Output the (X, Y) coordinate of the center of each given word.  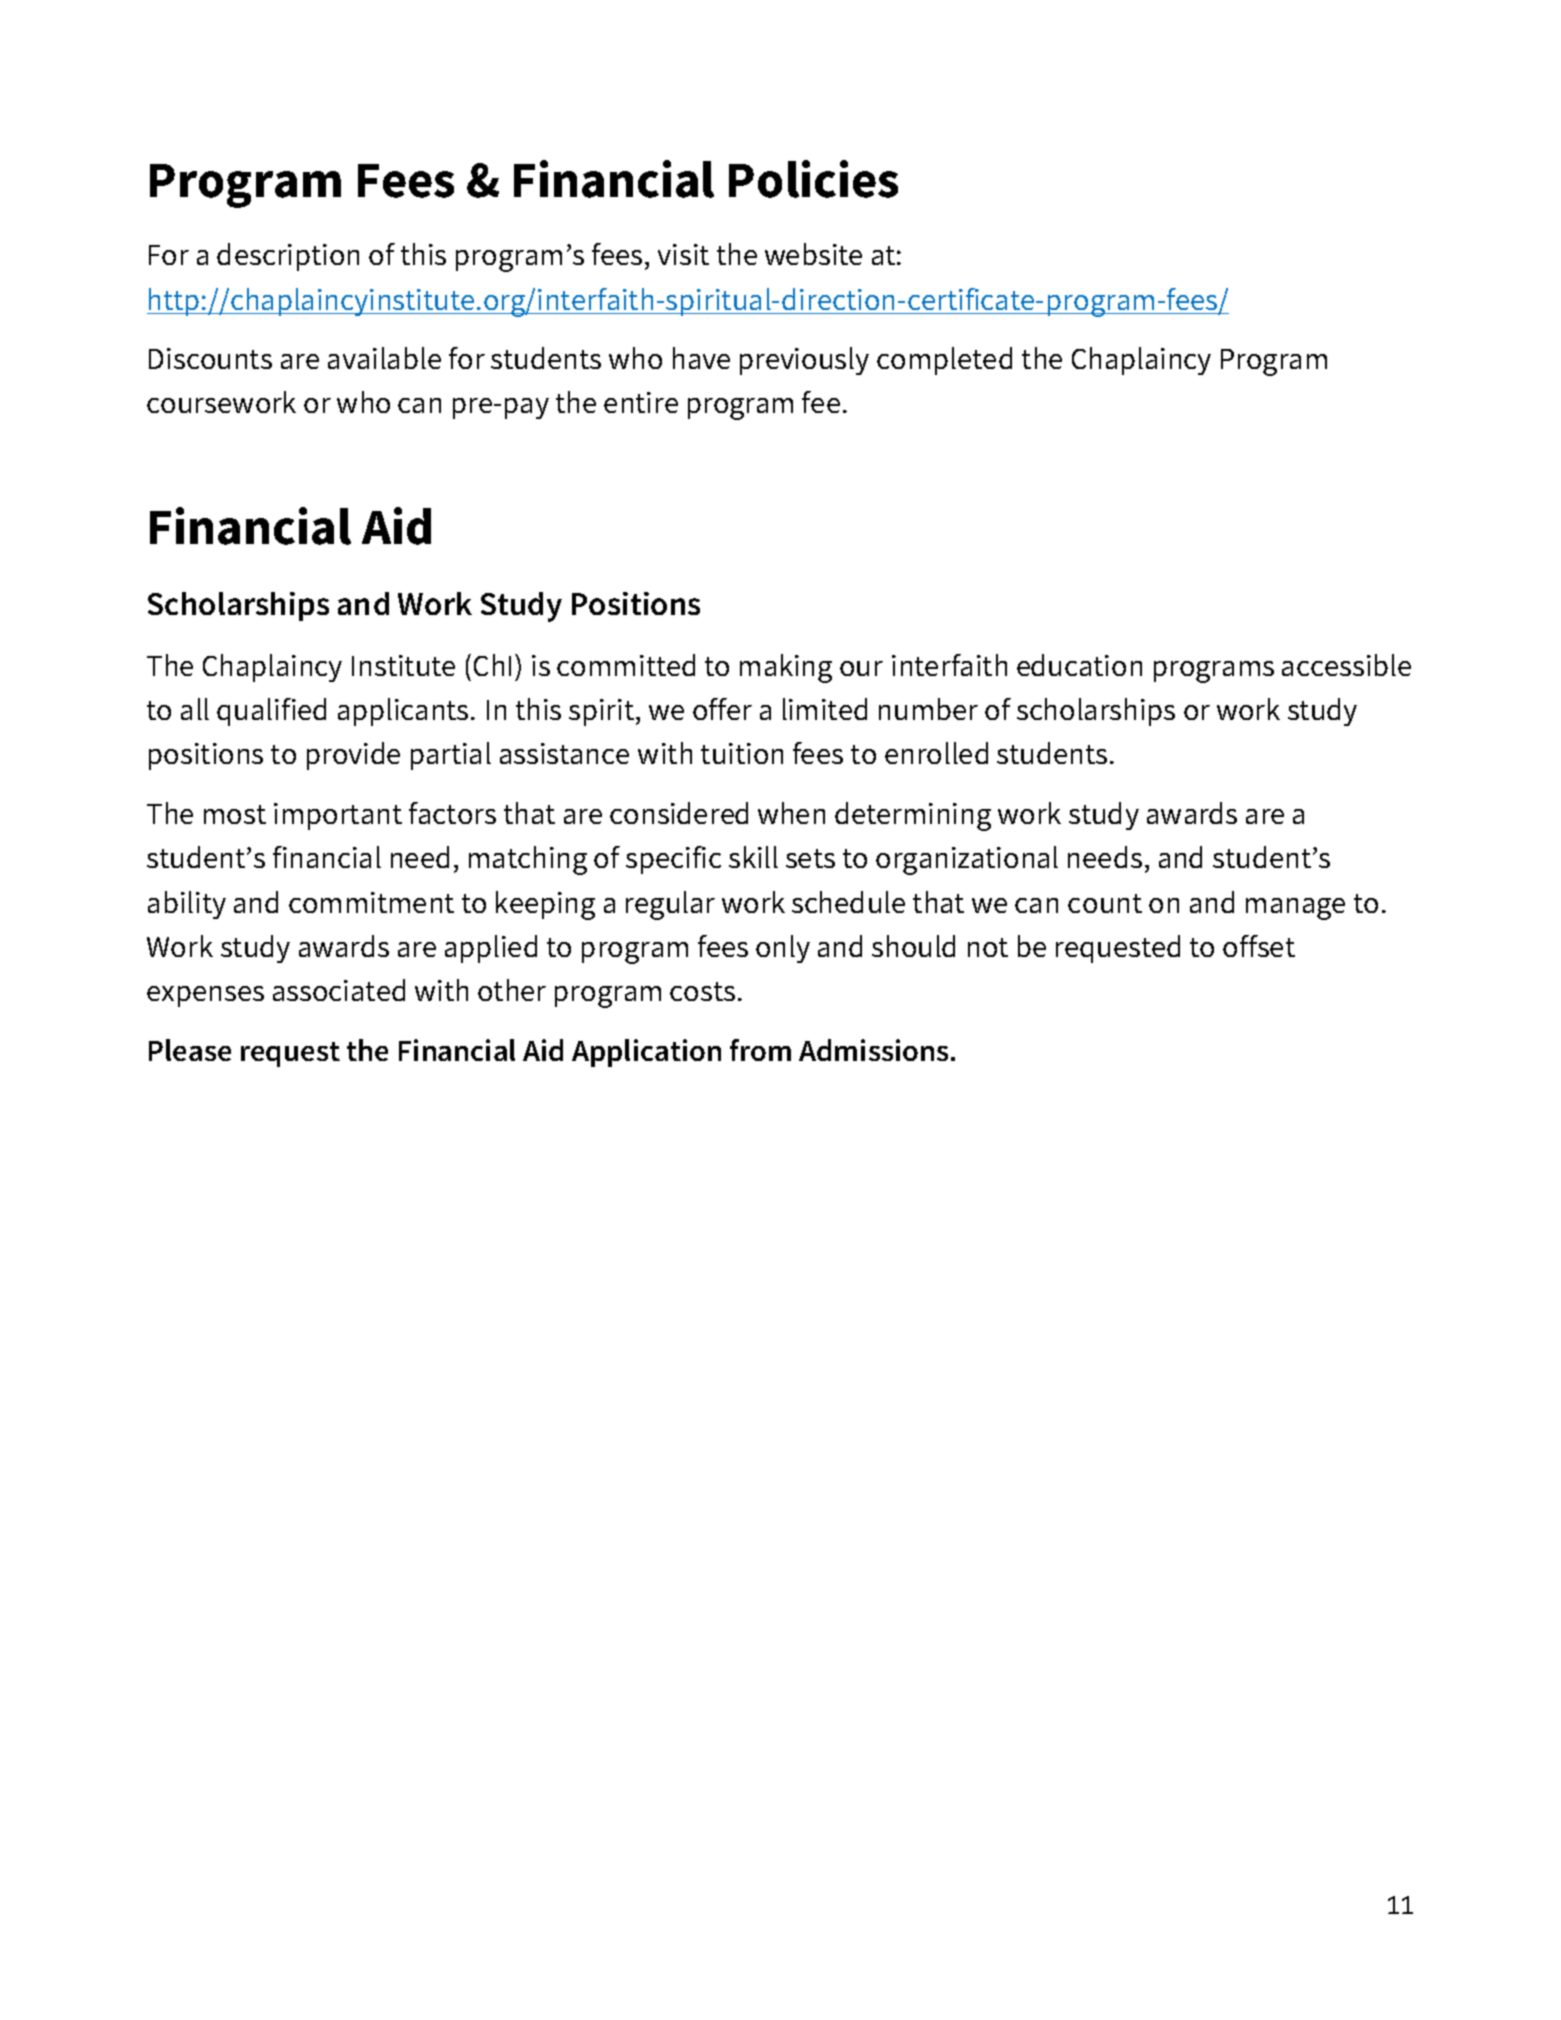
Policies (813, 179)
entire (641, 402)
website (813, 254)
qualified (271, 712)
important (338, 816)
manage (1295, 909)
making (786, 668)
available (384, 358)
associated (339, 990)
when (791, 813)
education (1079, 665)
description (288, 257)
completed (944, 361)
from (760, 1050)
